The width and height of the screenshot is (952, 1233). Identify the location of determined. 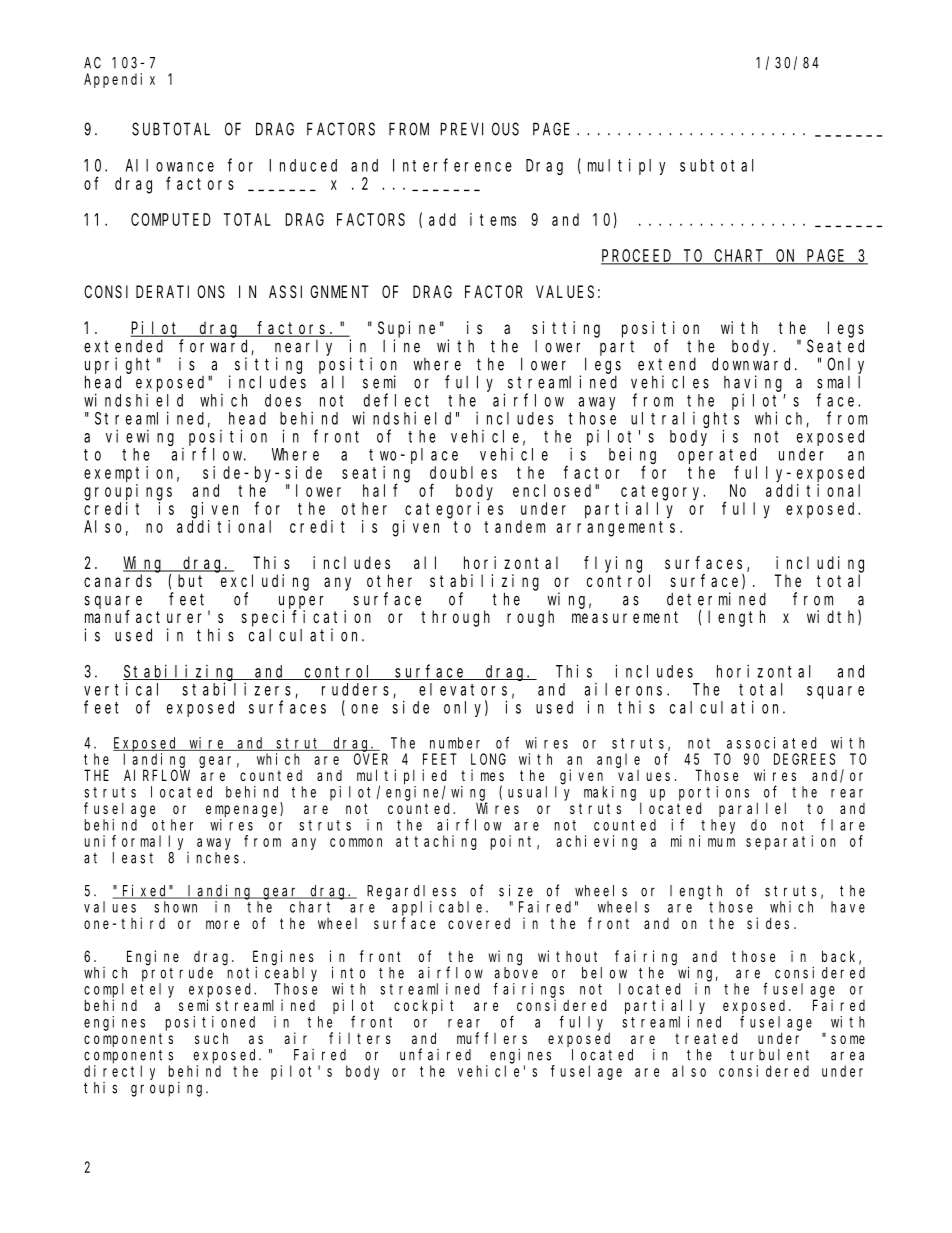
(716, 599).
